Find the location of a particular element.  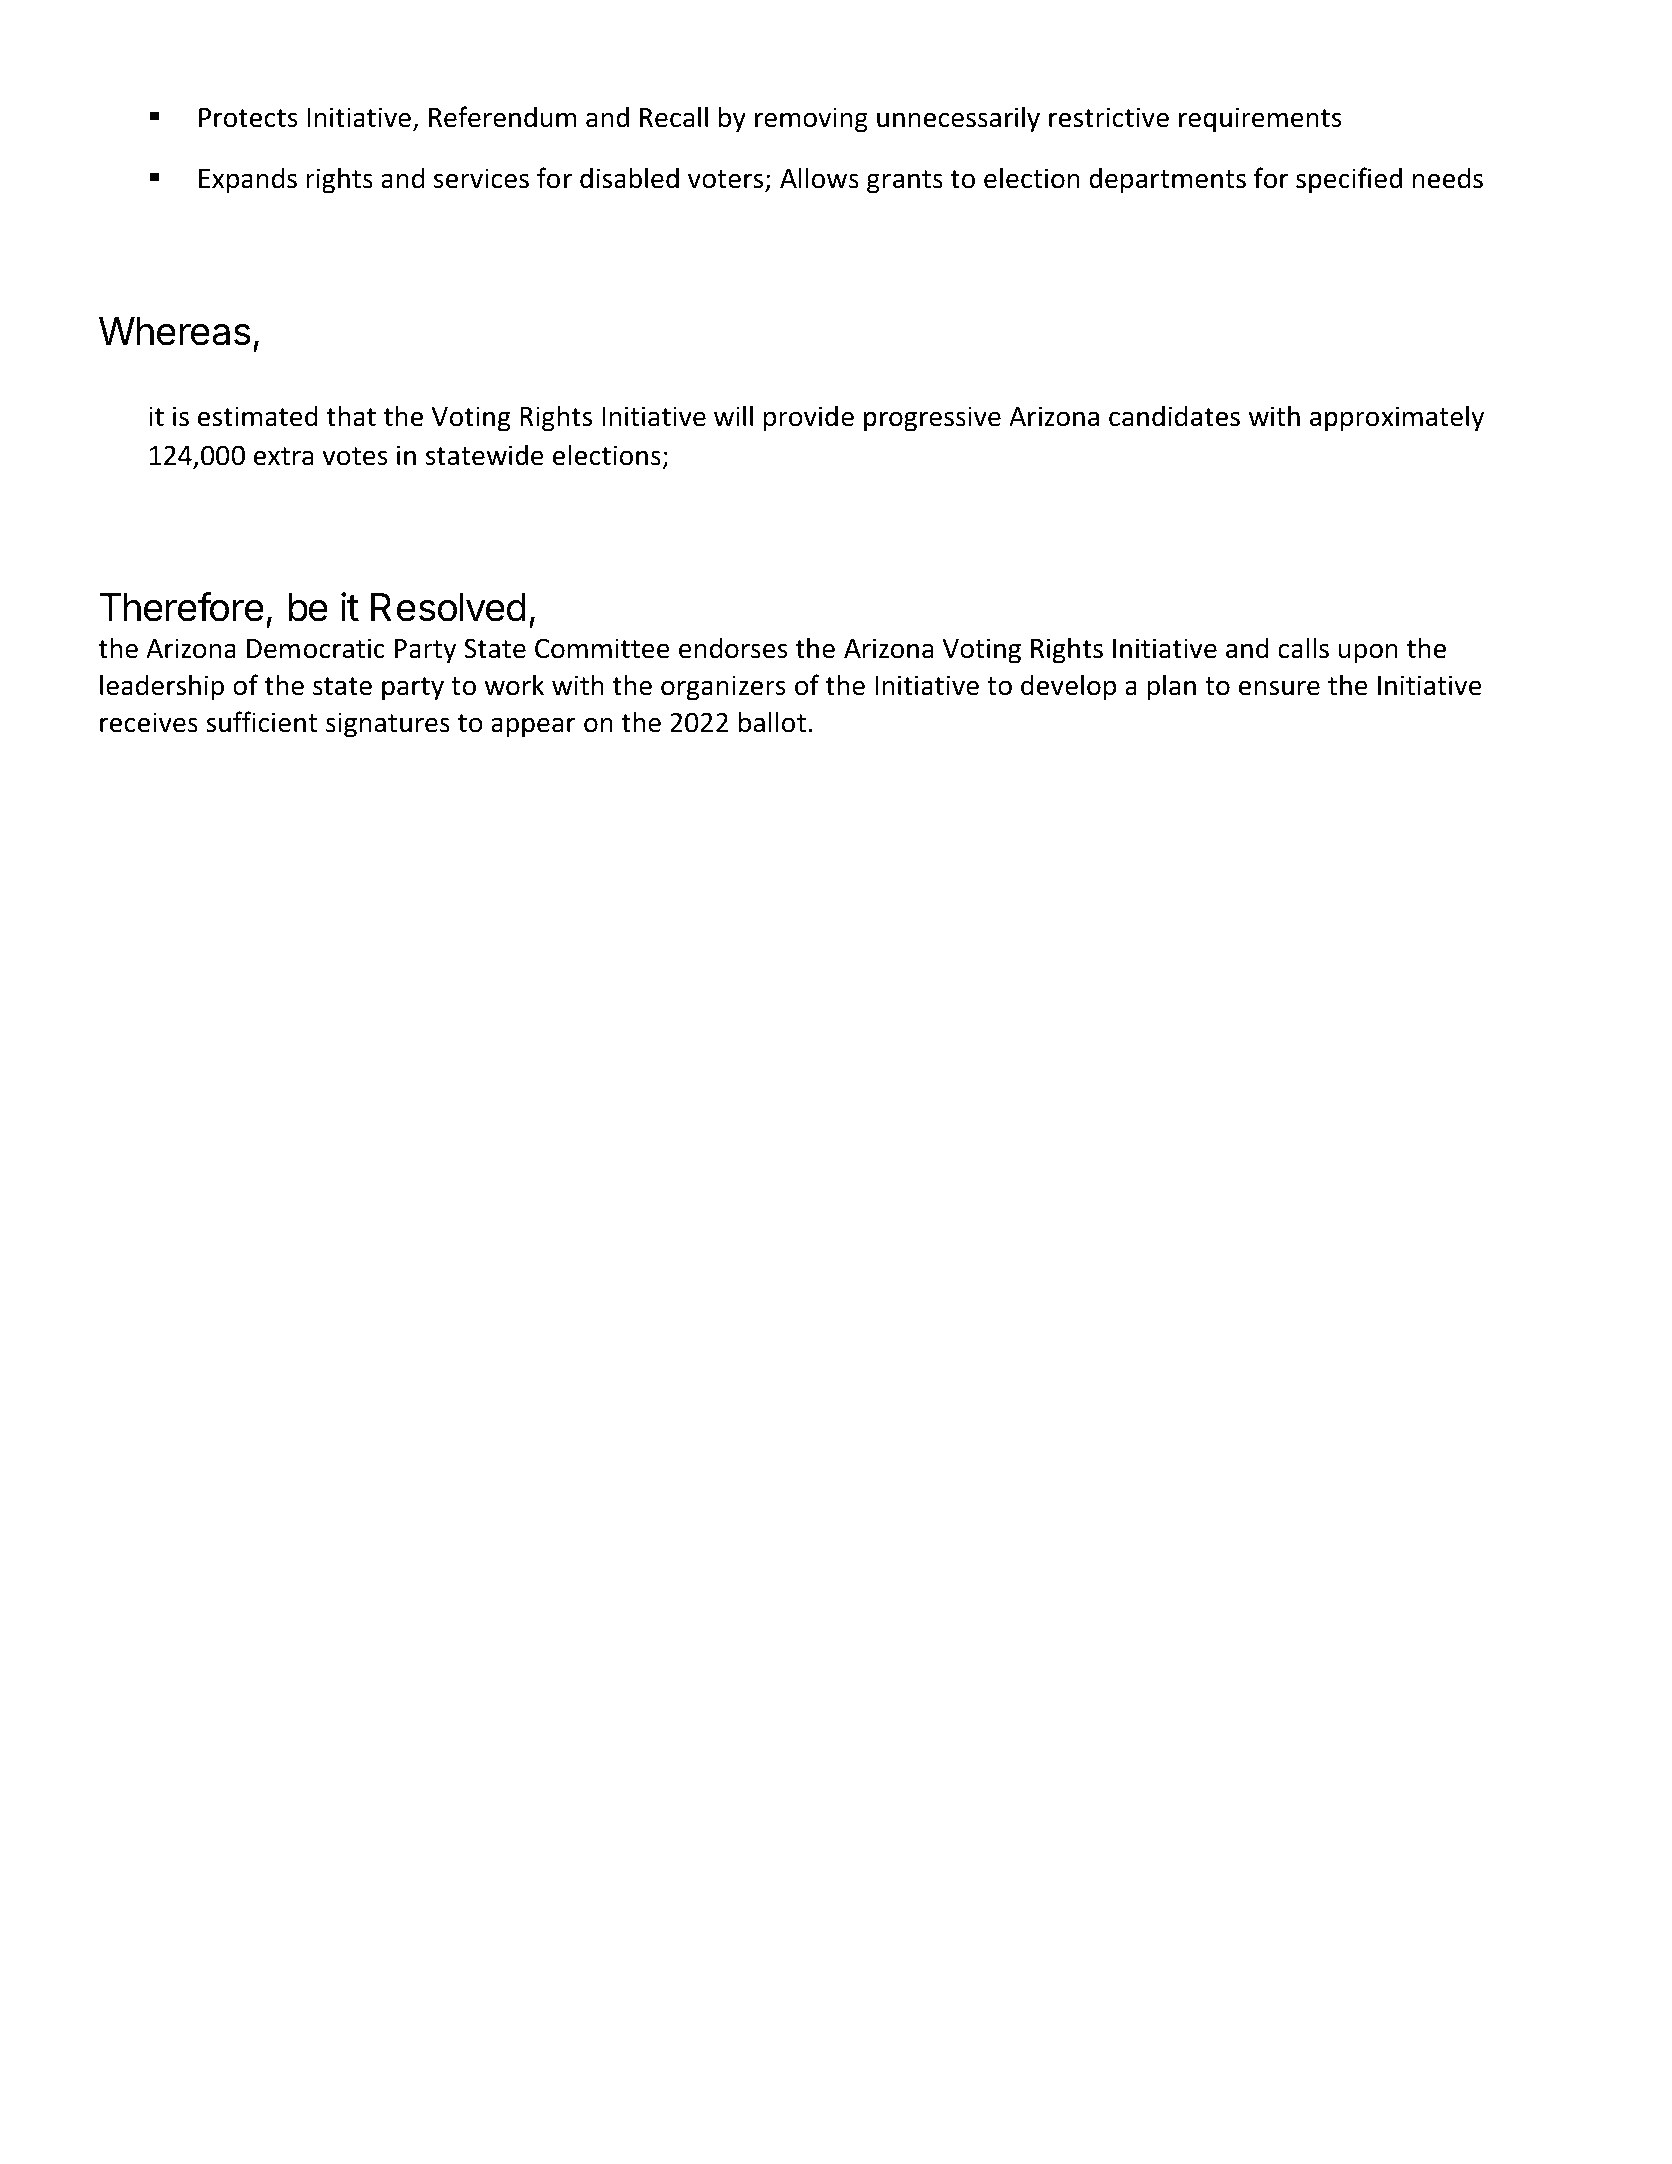

Protects is located at coordinates (248, 118).
